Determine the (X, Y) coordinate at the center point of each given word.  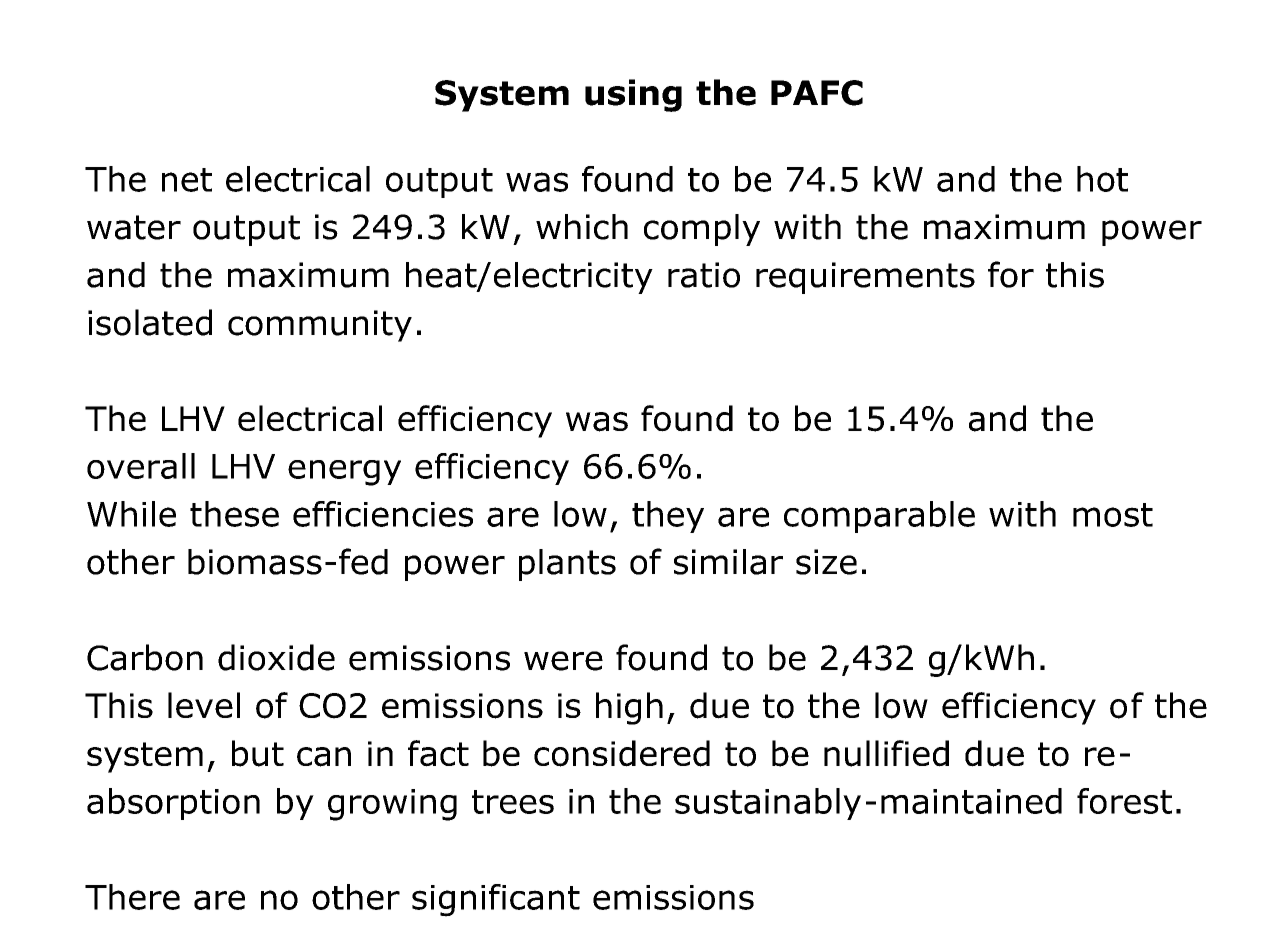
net (187, 180)
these (234, 514)
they (668, 517)
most (1113, 515)
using (633, 95)
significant (496, 900)
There (132, 897)
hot (1102, 179)
